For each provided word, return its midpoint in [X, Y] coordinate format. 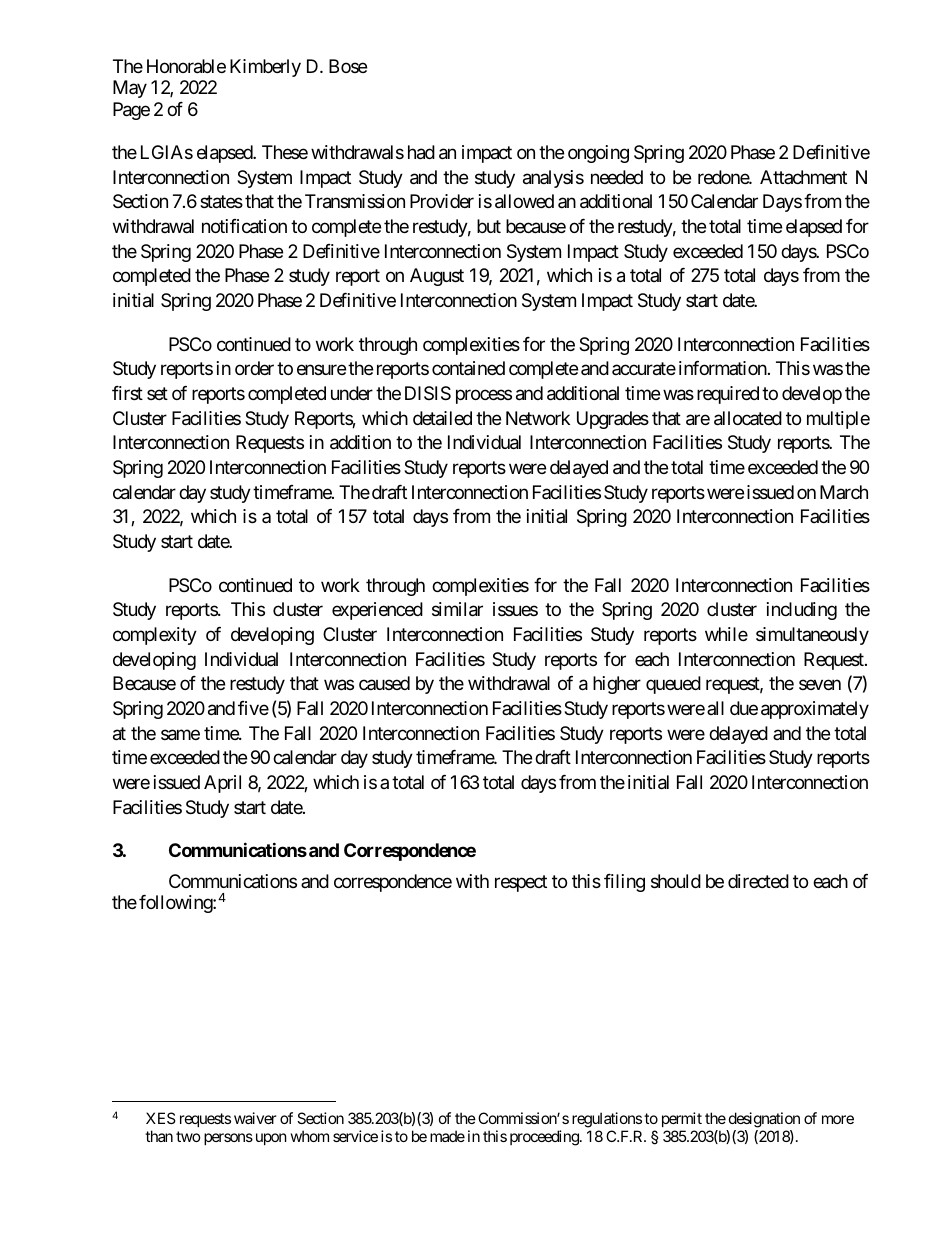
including [802, 611]
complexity [155, 636]
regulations [607, 1121]
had [421, 152]
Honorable [186, 66]
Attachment [803, 177]
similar [457, 609]
